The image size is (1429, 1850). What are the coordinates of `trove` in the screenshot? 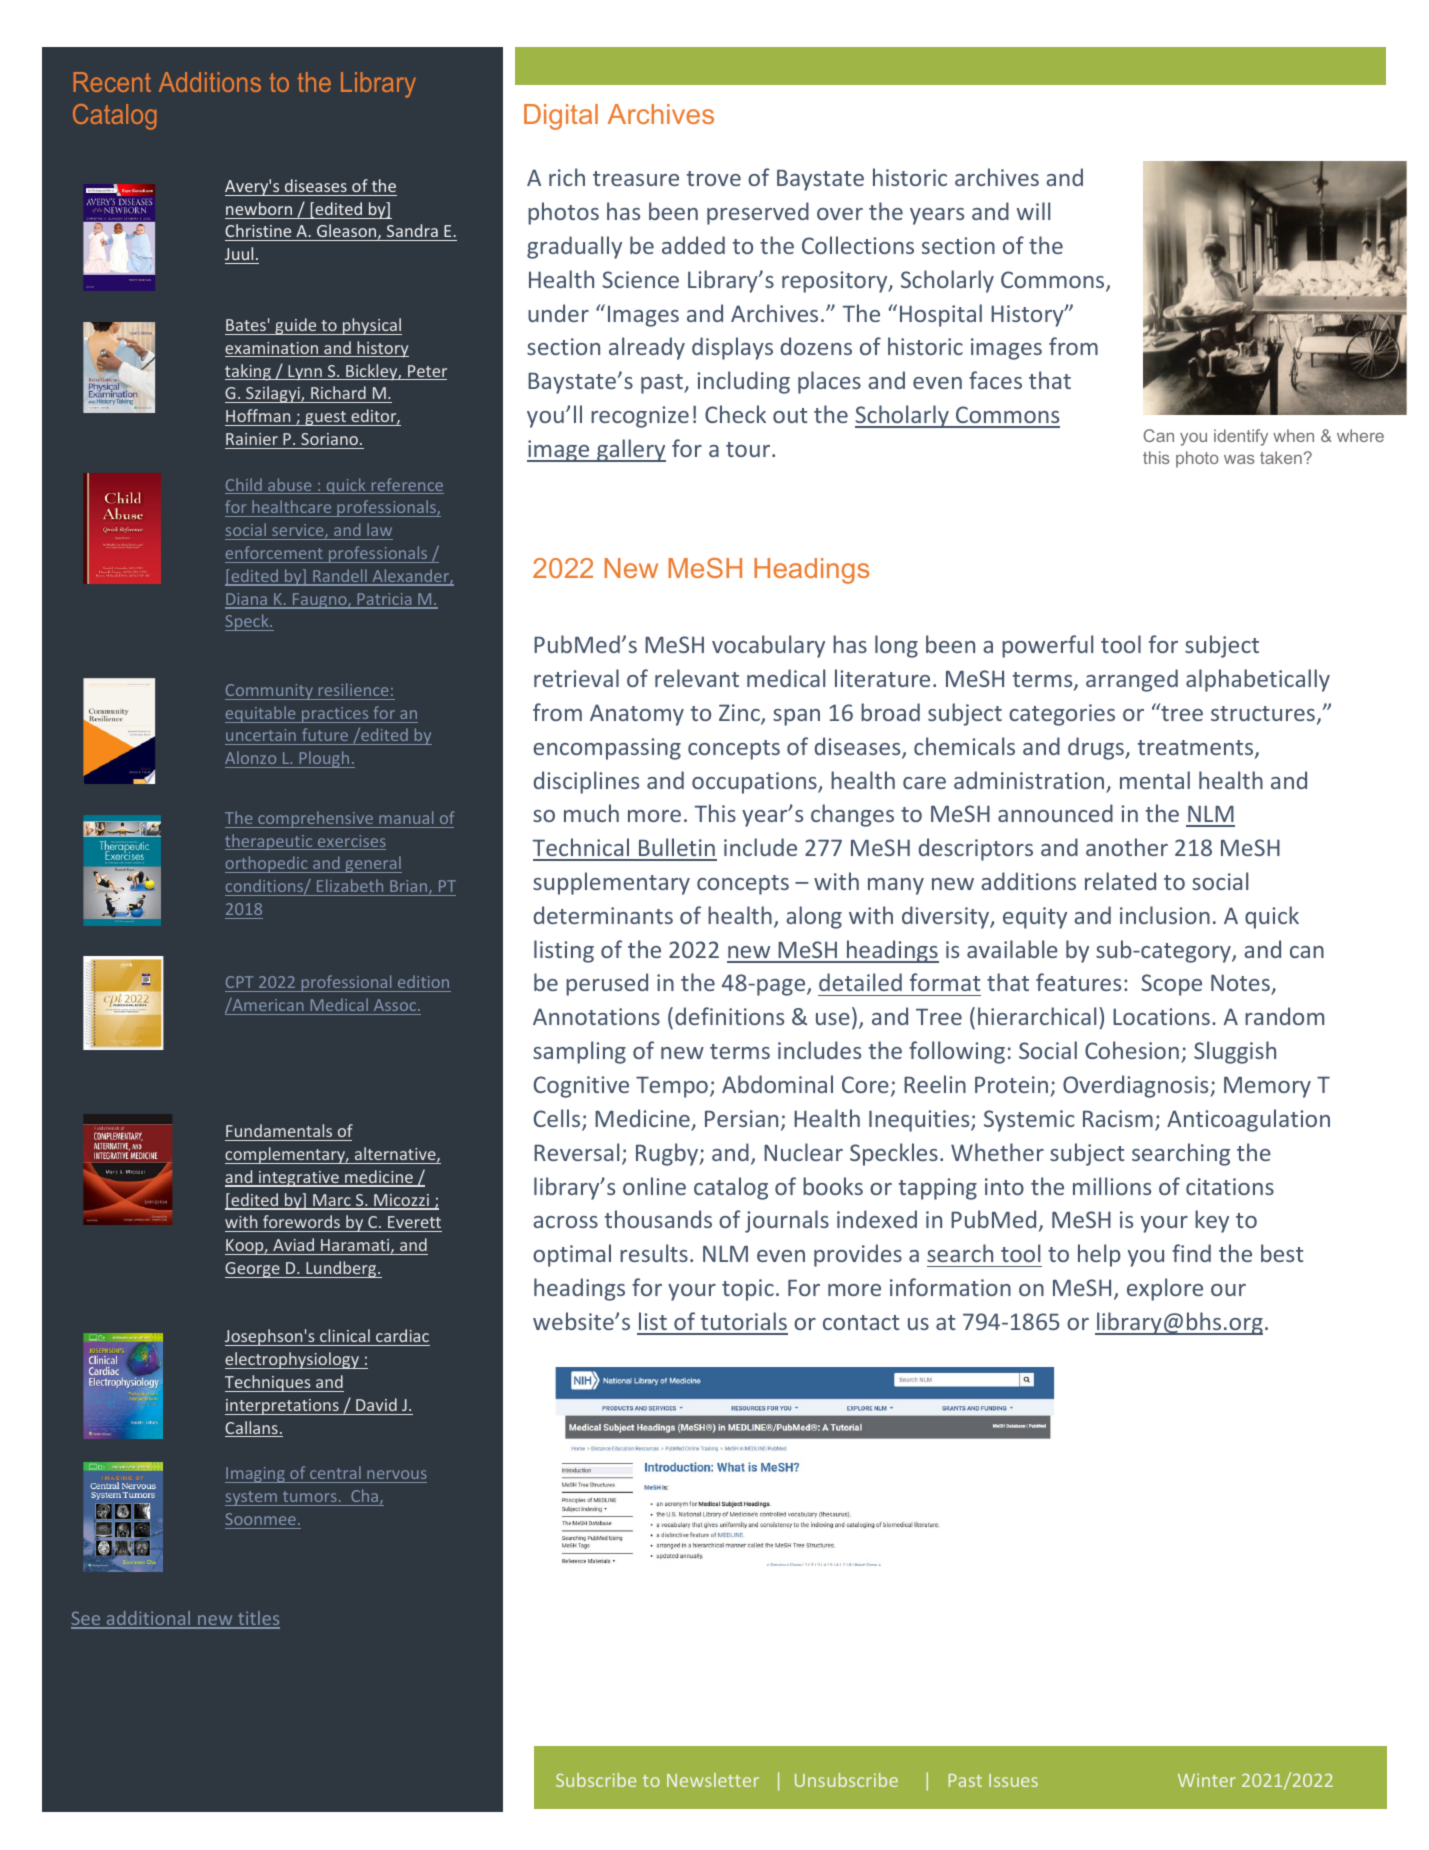 It's located at (714, 178).
